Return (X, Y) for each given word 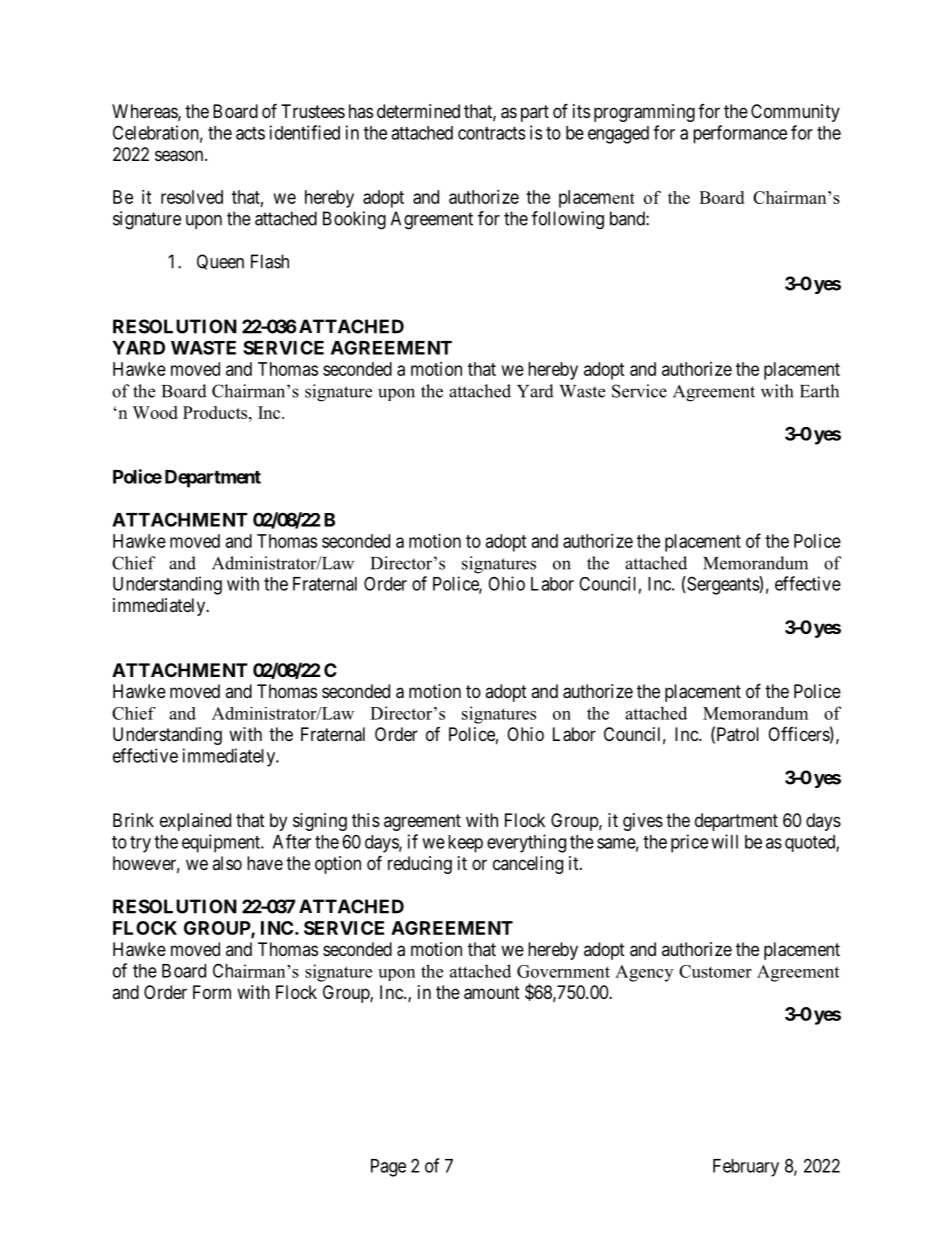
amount (492, 993)
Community (795, 113)
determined (418, 111)
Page (388, 1168)
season (180, 156)
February (746, 1168)
